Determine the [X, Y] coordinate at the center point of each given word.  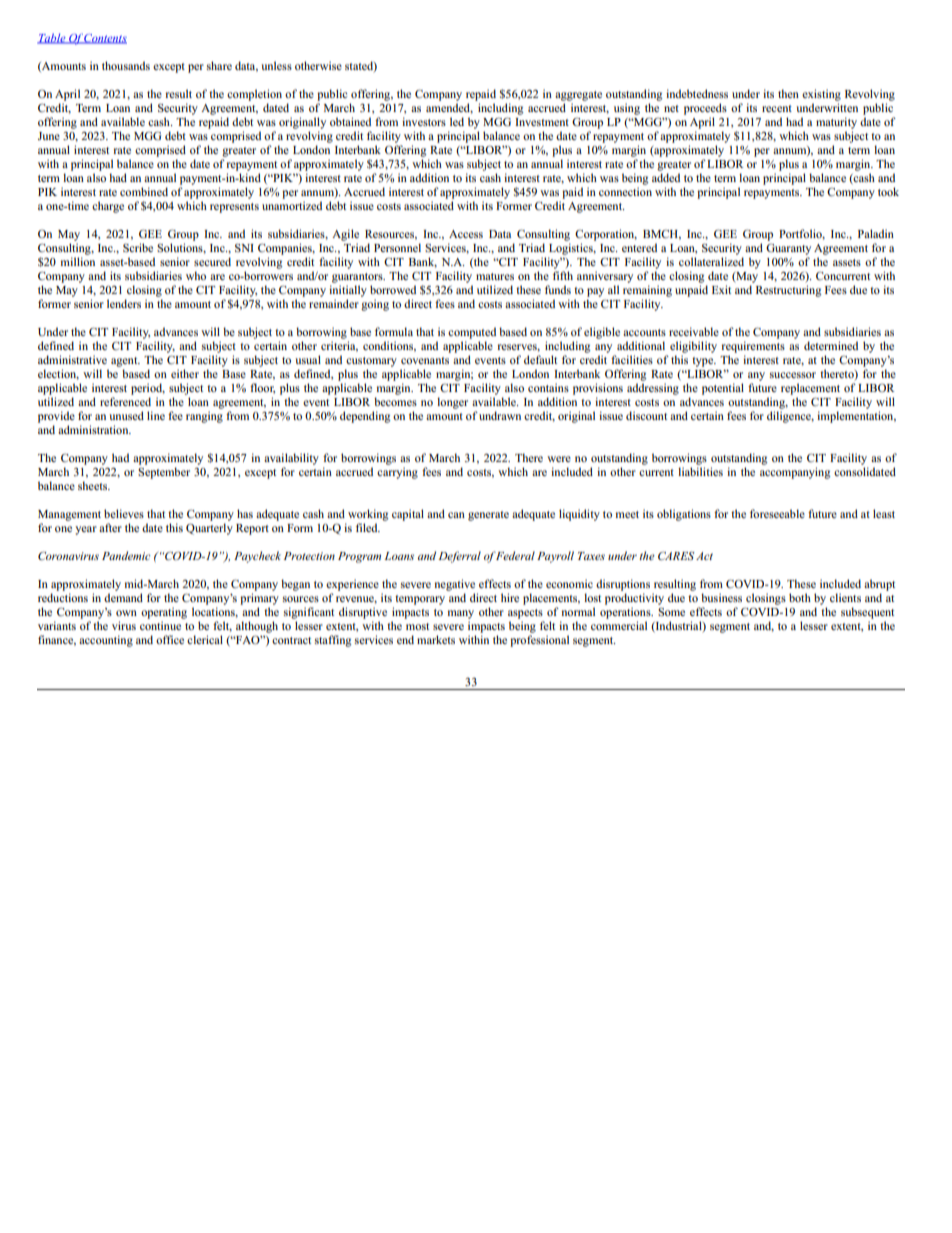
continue [160, 625]
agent [125, 362]
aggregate [578, 96]
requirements [753, 347]
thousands [126, 65]
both [800, 597]
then [788, 93]
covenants [425, 360]
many [461, 614]
